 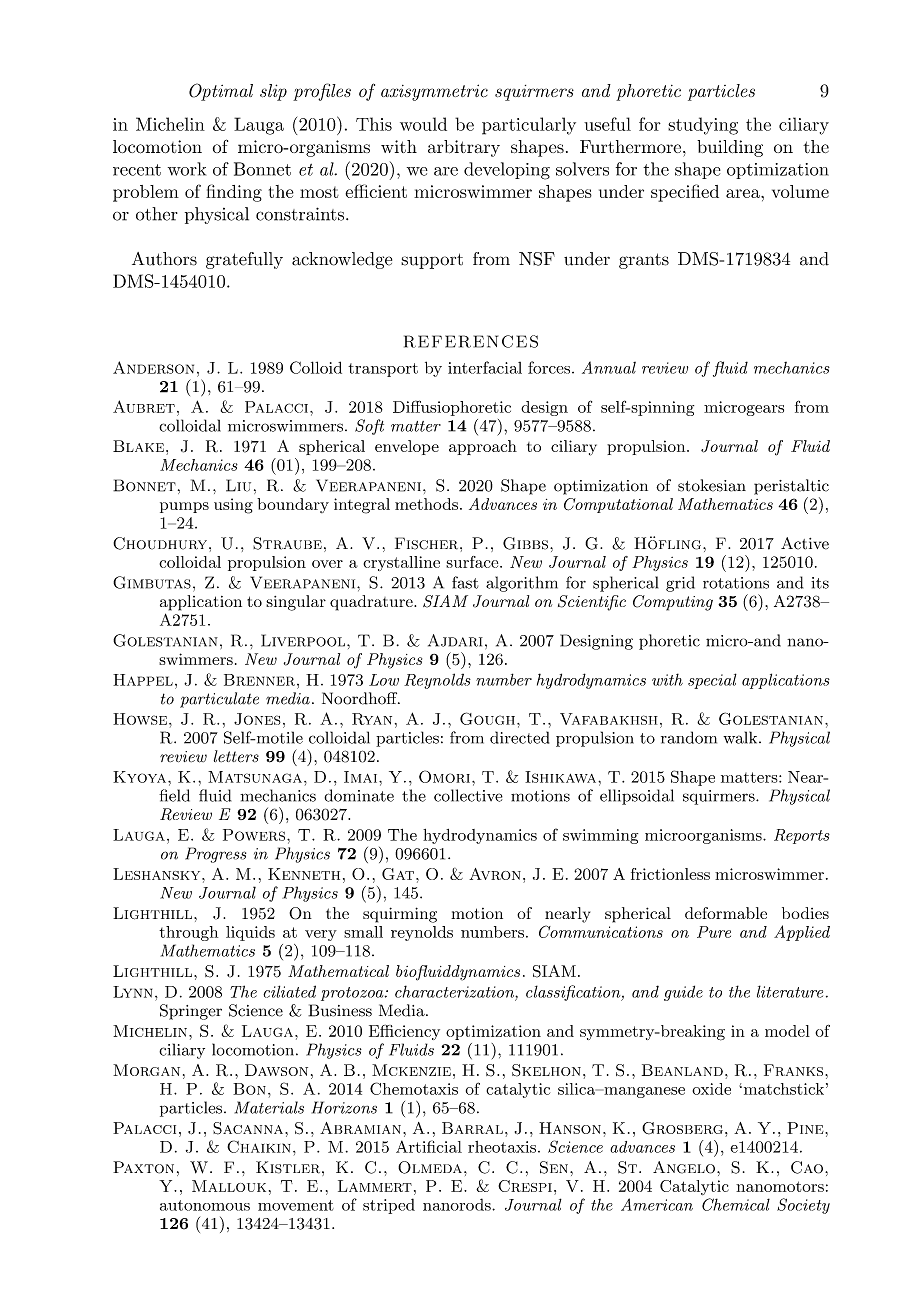 I want to click on through, so click(x=188, y=933).
